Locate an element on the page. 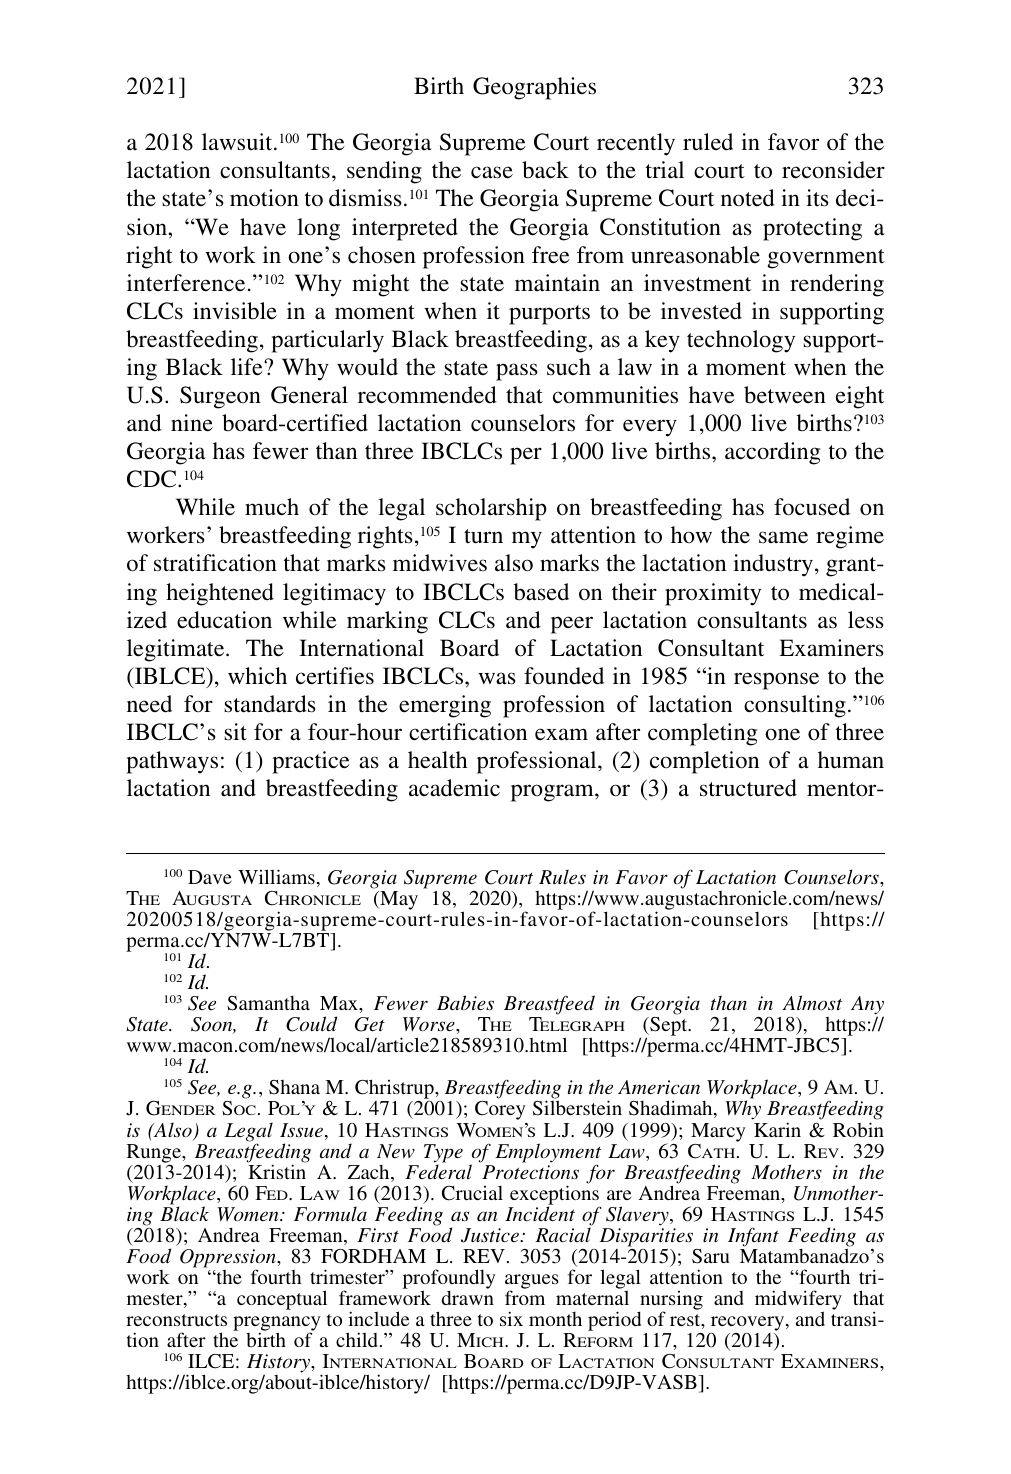 The width and height of the page is (1011, 1474). much is located at coordinates (272, 507).
